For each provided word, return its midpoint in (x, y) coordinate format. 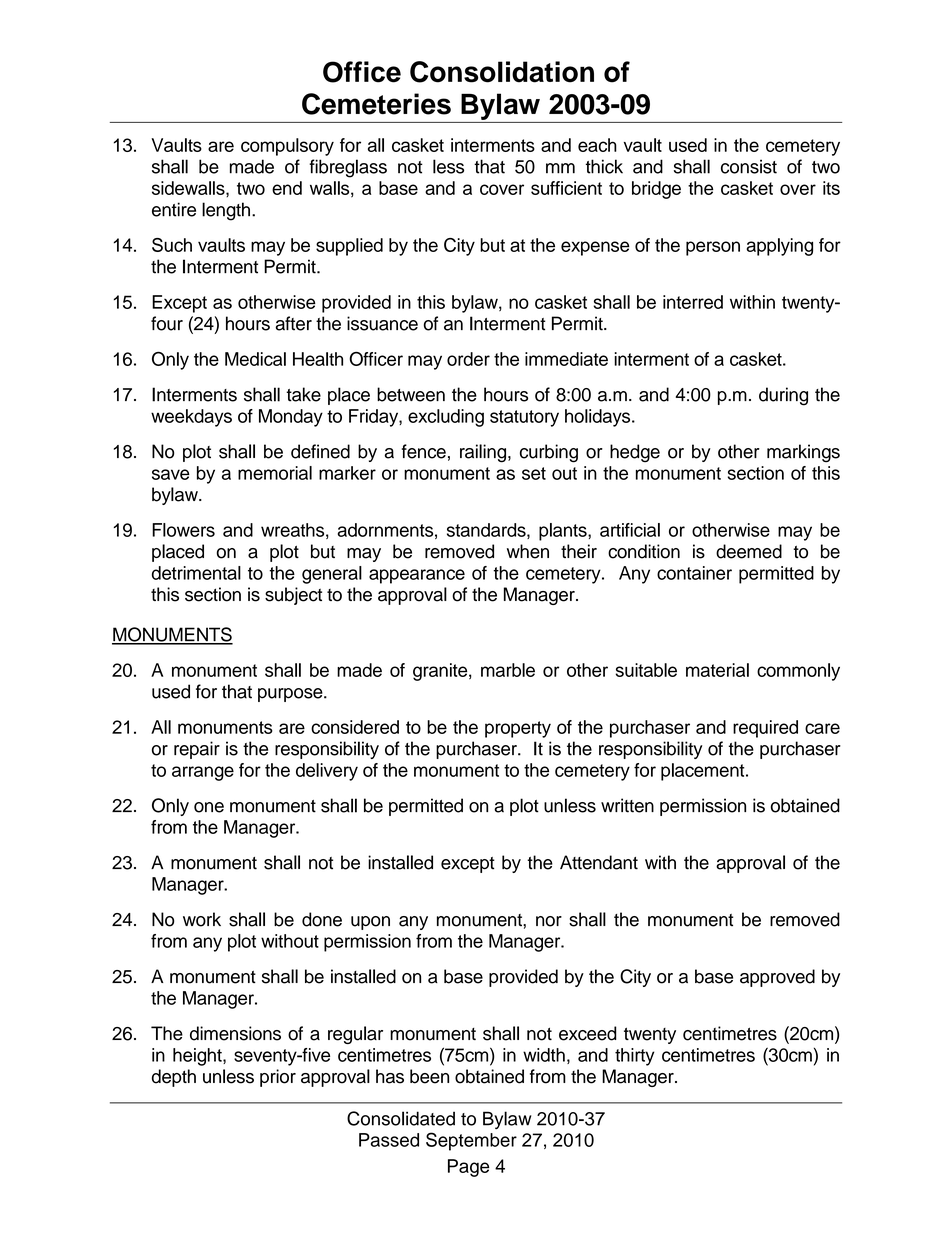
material (717, 670)
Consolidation (502, 72)
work (202, 919)
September (471, 1141)
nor (549, 921)
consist (749, 166)
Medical (255, 359)
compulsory (287, 147)
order (468, 359)
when (528, 551)
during (783, 396)
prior (278, 1078)
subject (293, 596)
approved (777, 978)
